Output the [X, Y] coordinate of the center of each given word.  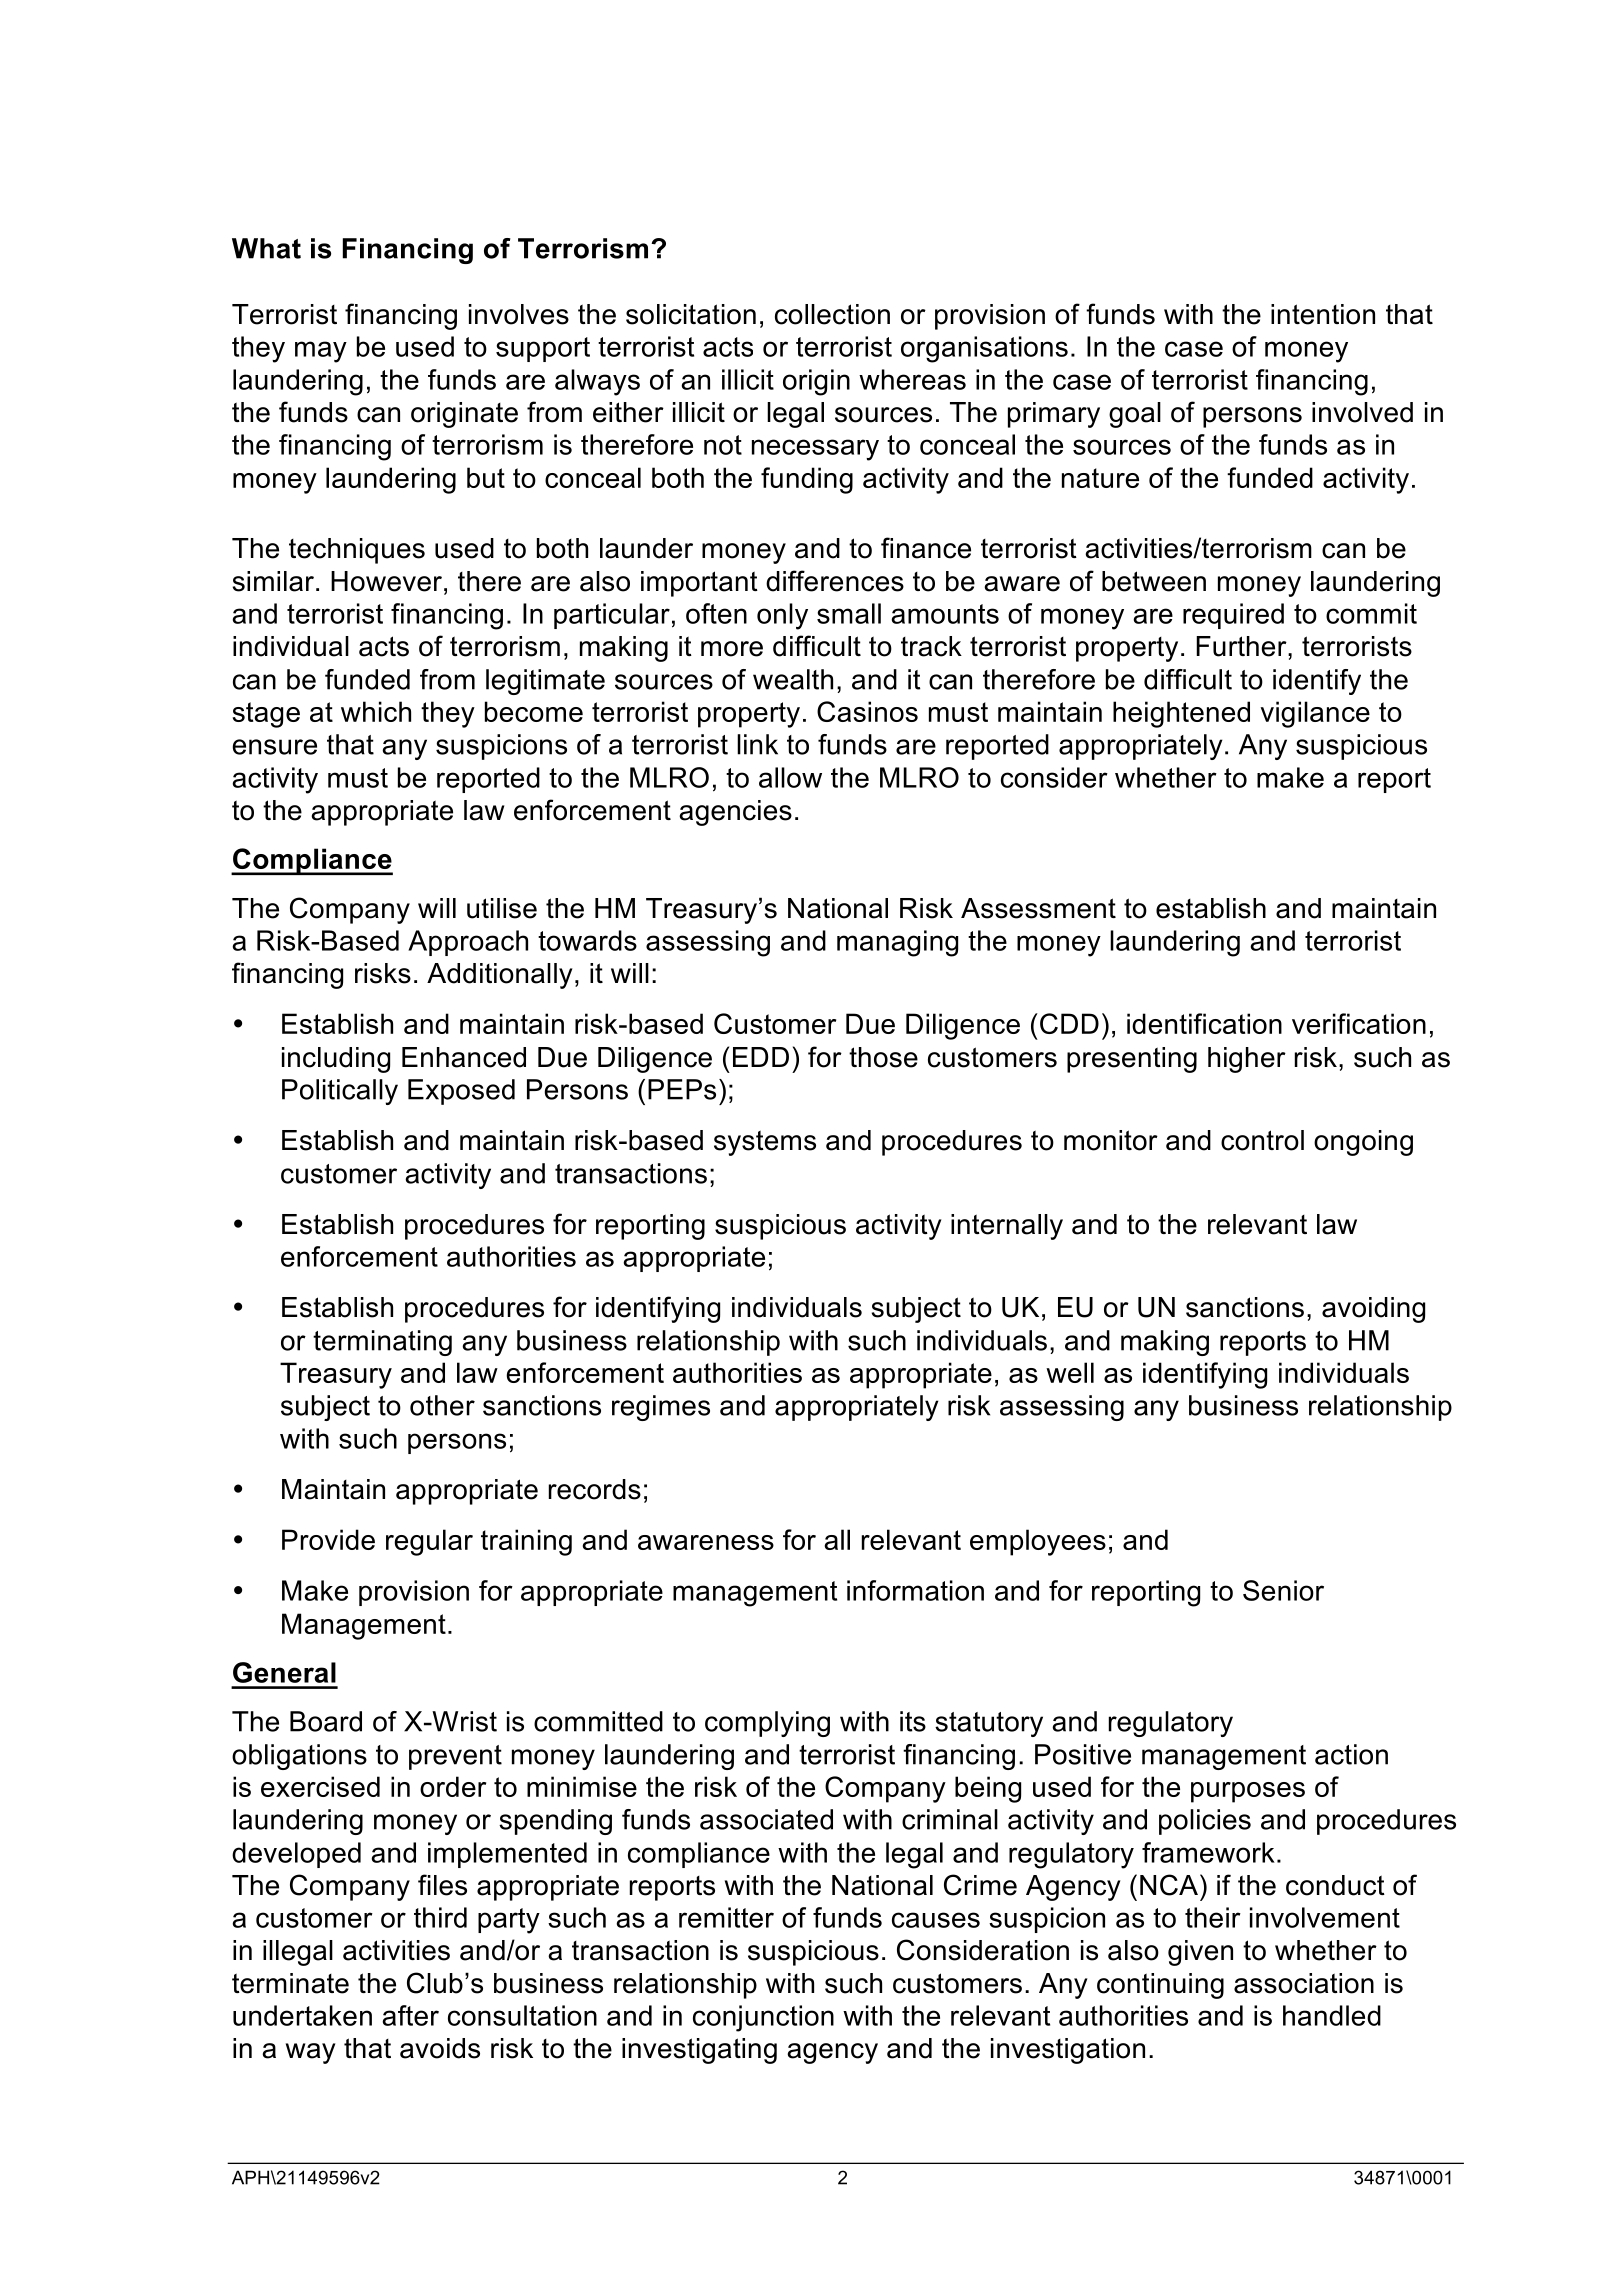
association [1304, 1983]
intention [1323, 314]
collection [832, 314]
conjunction [763, 2018]
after [410, 2015]
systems [765, 1143]
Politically [340, 1092]
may [321, 352]
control [1262, 1140]
